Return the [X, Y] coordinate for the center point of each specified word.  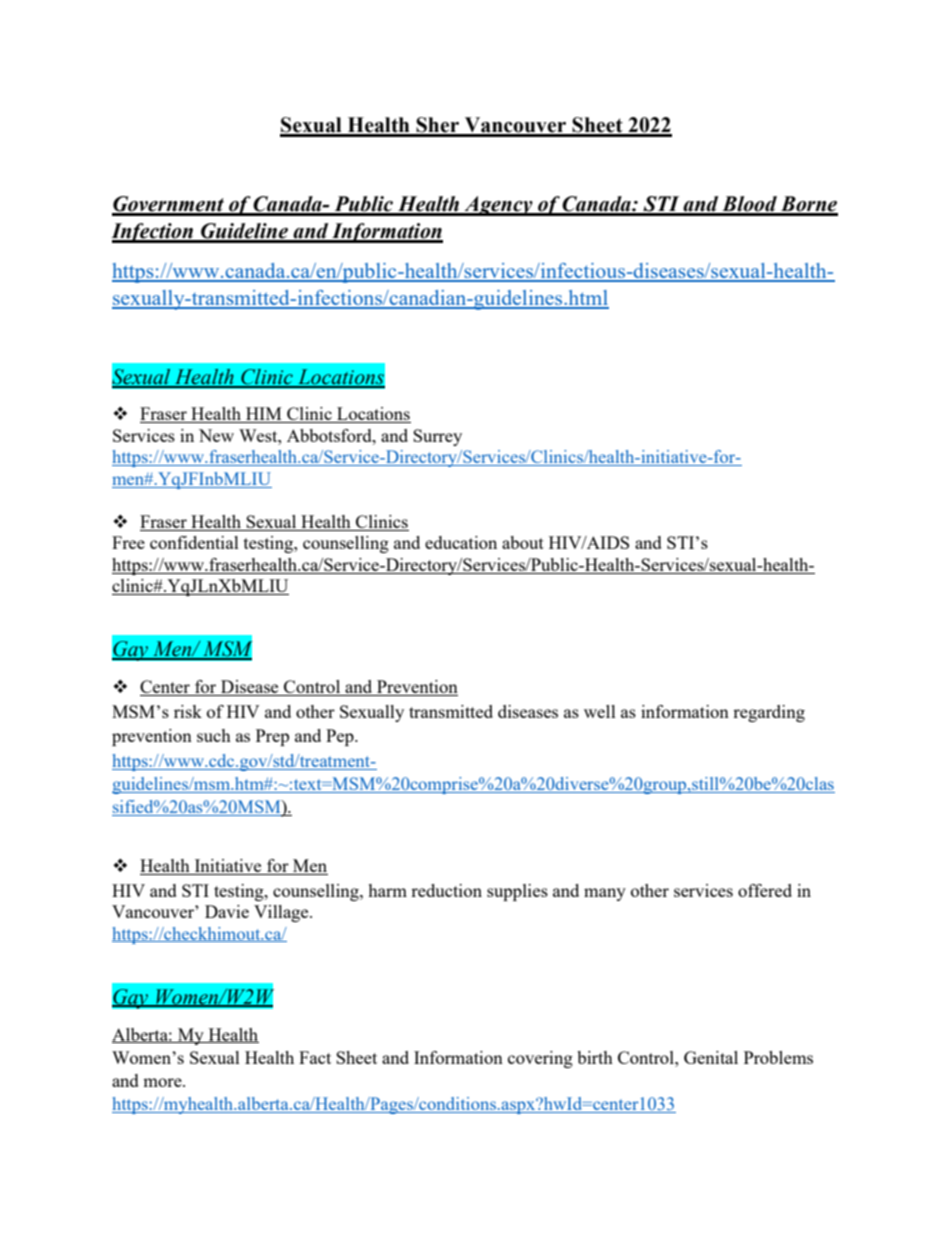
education [461, 542]
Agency [498, 206]
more [163, 1082]
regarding [769, 713]
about [523, 542]
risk [188, 711]
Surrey [437, 437]
